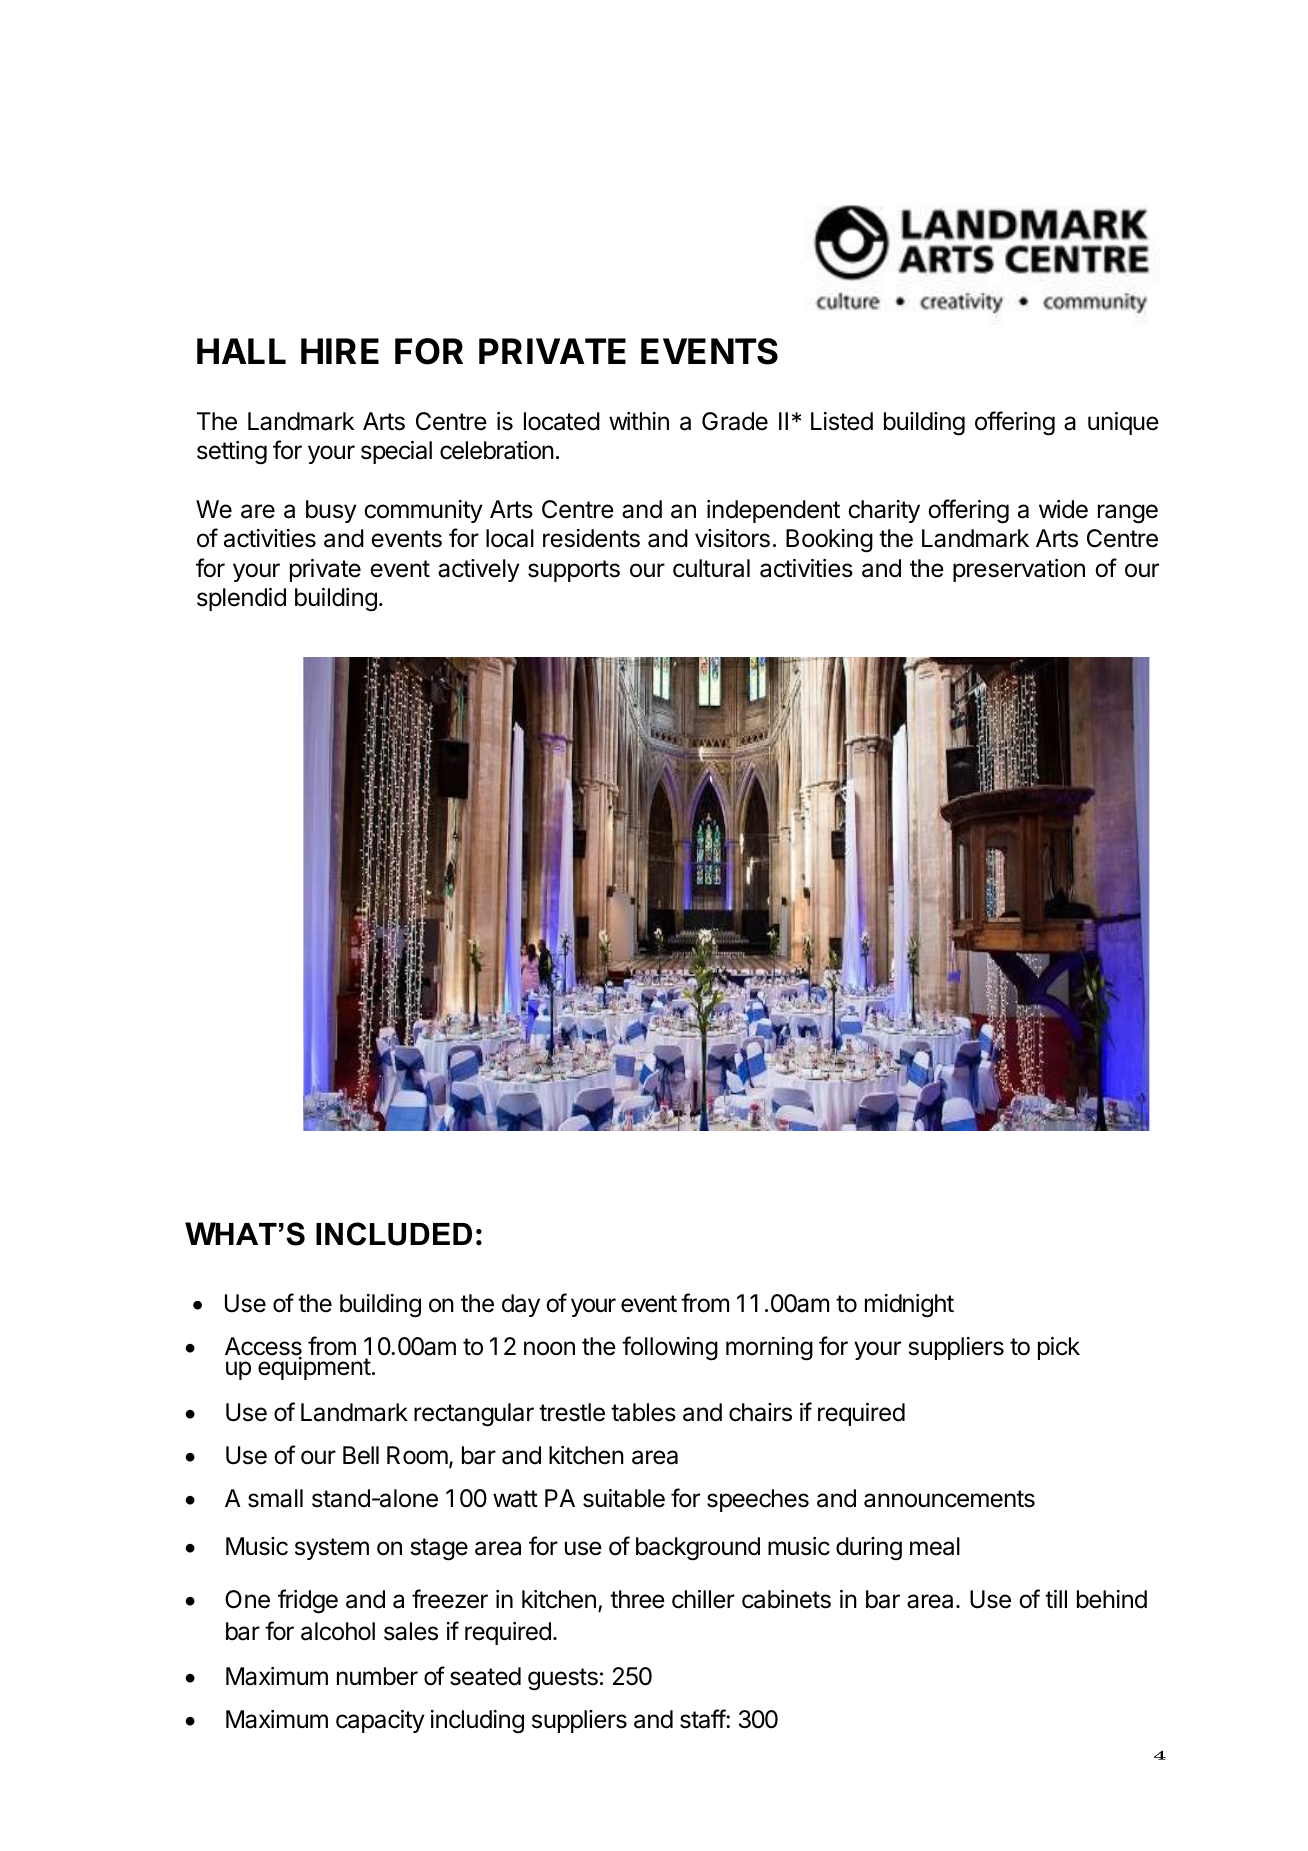 Image resolution: width=1308 pixels, height=1851 pixels. What do you see at coordinates (639, 421) in the image?
I see `within` at bounding box center [639, 421].
